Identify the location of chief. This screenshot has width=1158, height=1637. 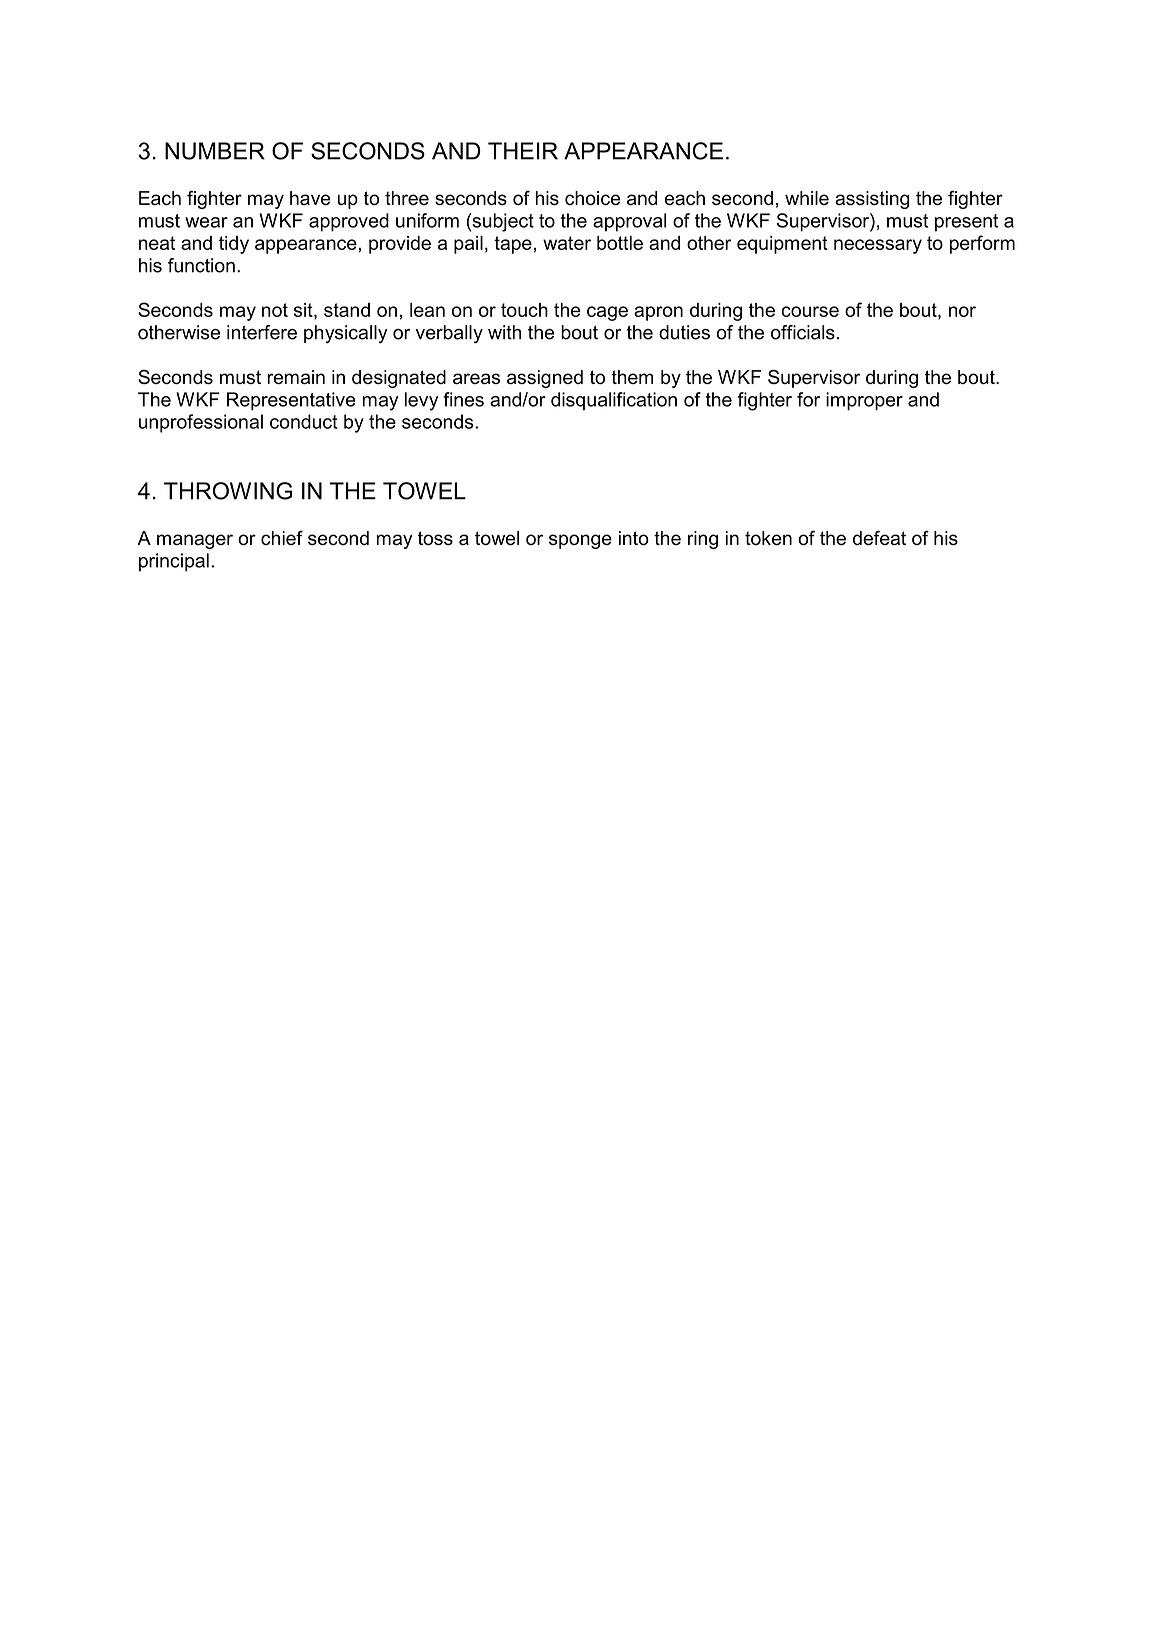
(282, 538).
